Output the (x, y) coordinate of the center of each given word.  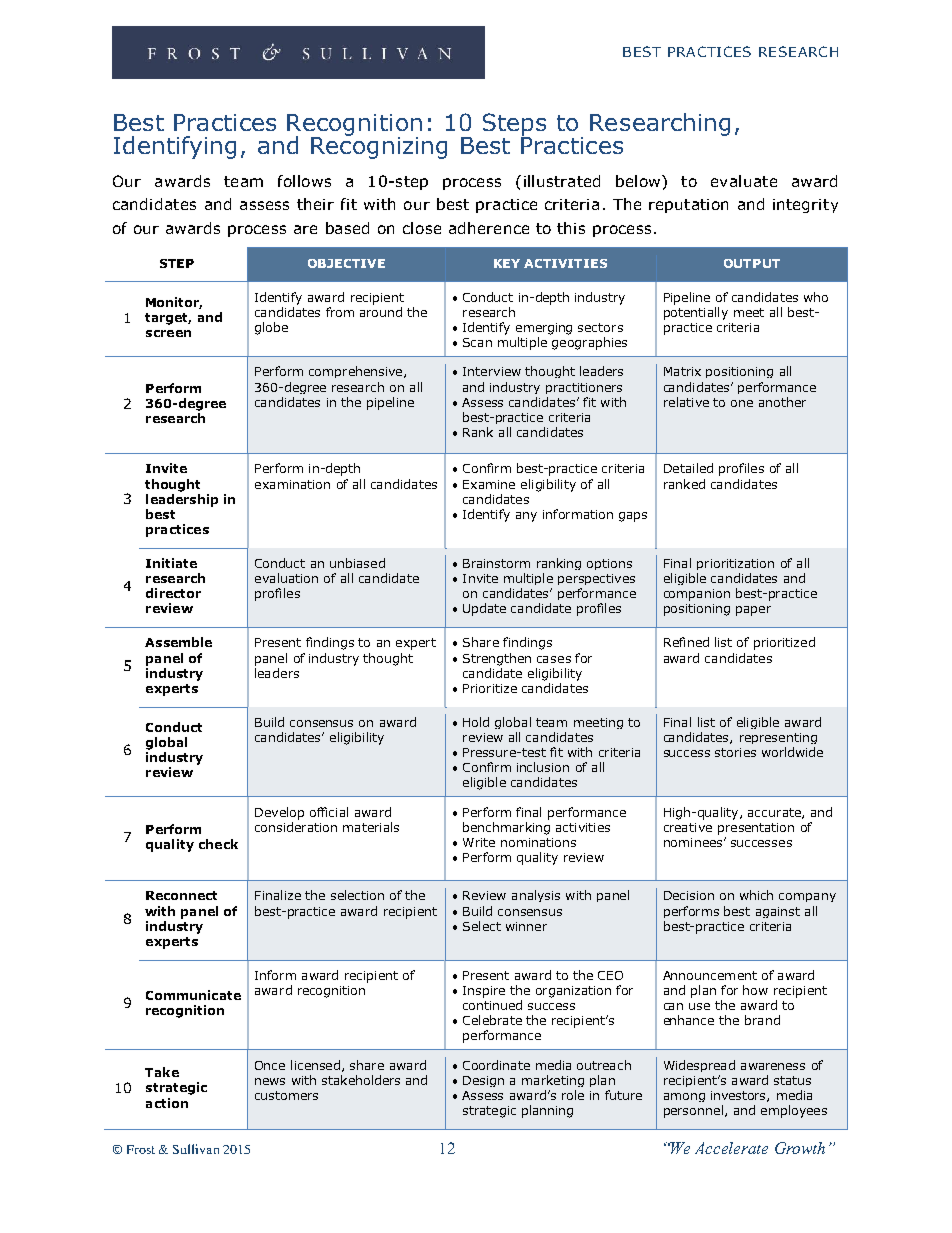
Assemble (178, 642)
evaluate (744, 181)
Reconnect (181, 895)
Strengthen (497, 659)
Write (479, 842)
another (782, 402)
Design (483, 1081)
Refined (686, 642)
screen (168, 333)
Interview (492, 371)
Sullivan (196, 1149)
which (756, 895)
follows (304, 181)
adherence (489, 228)
